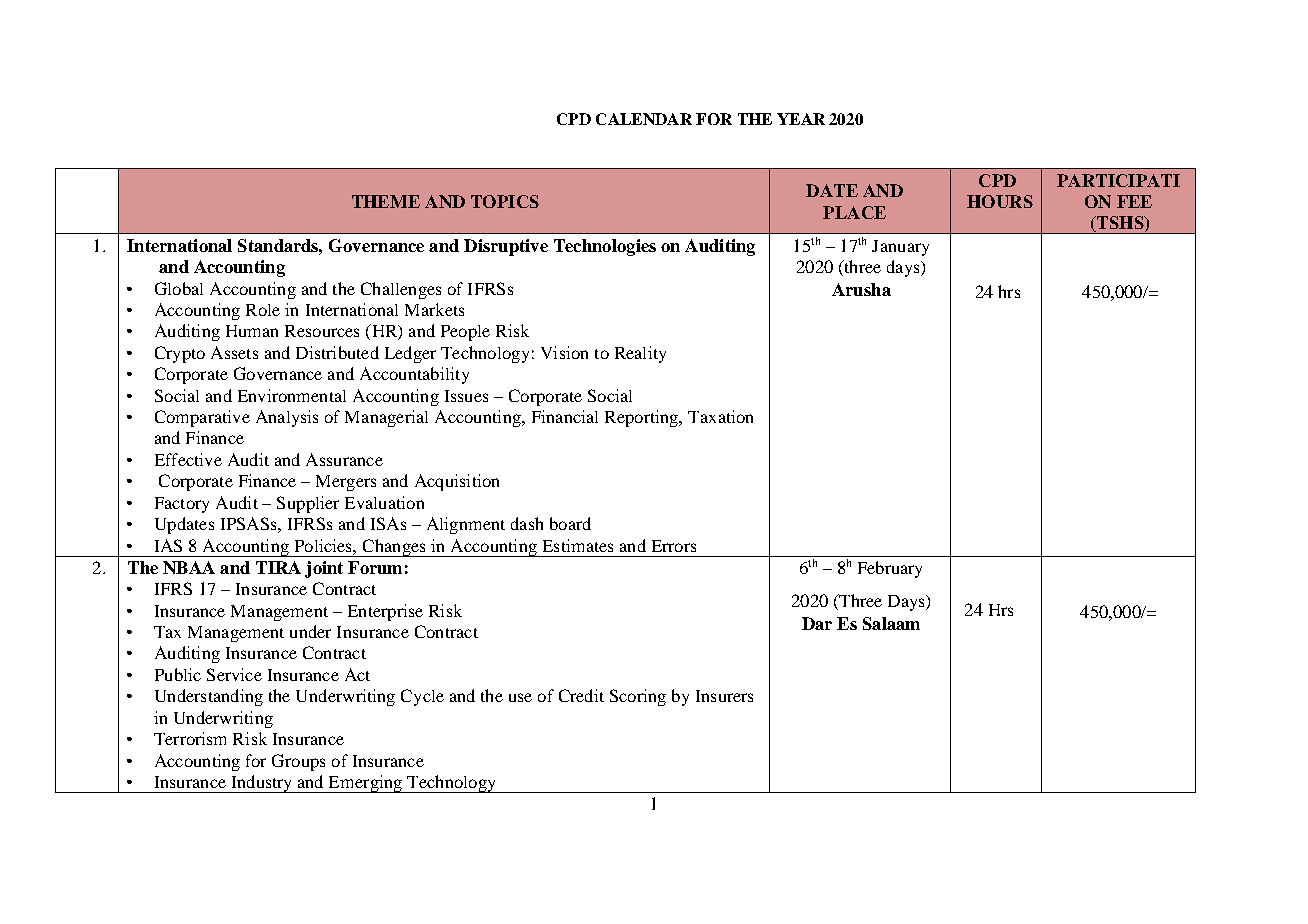 The image size is (1308, 924). I want to click on Scoring, so click(638, 697).
